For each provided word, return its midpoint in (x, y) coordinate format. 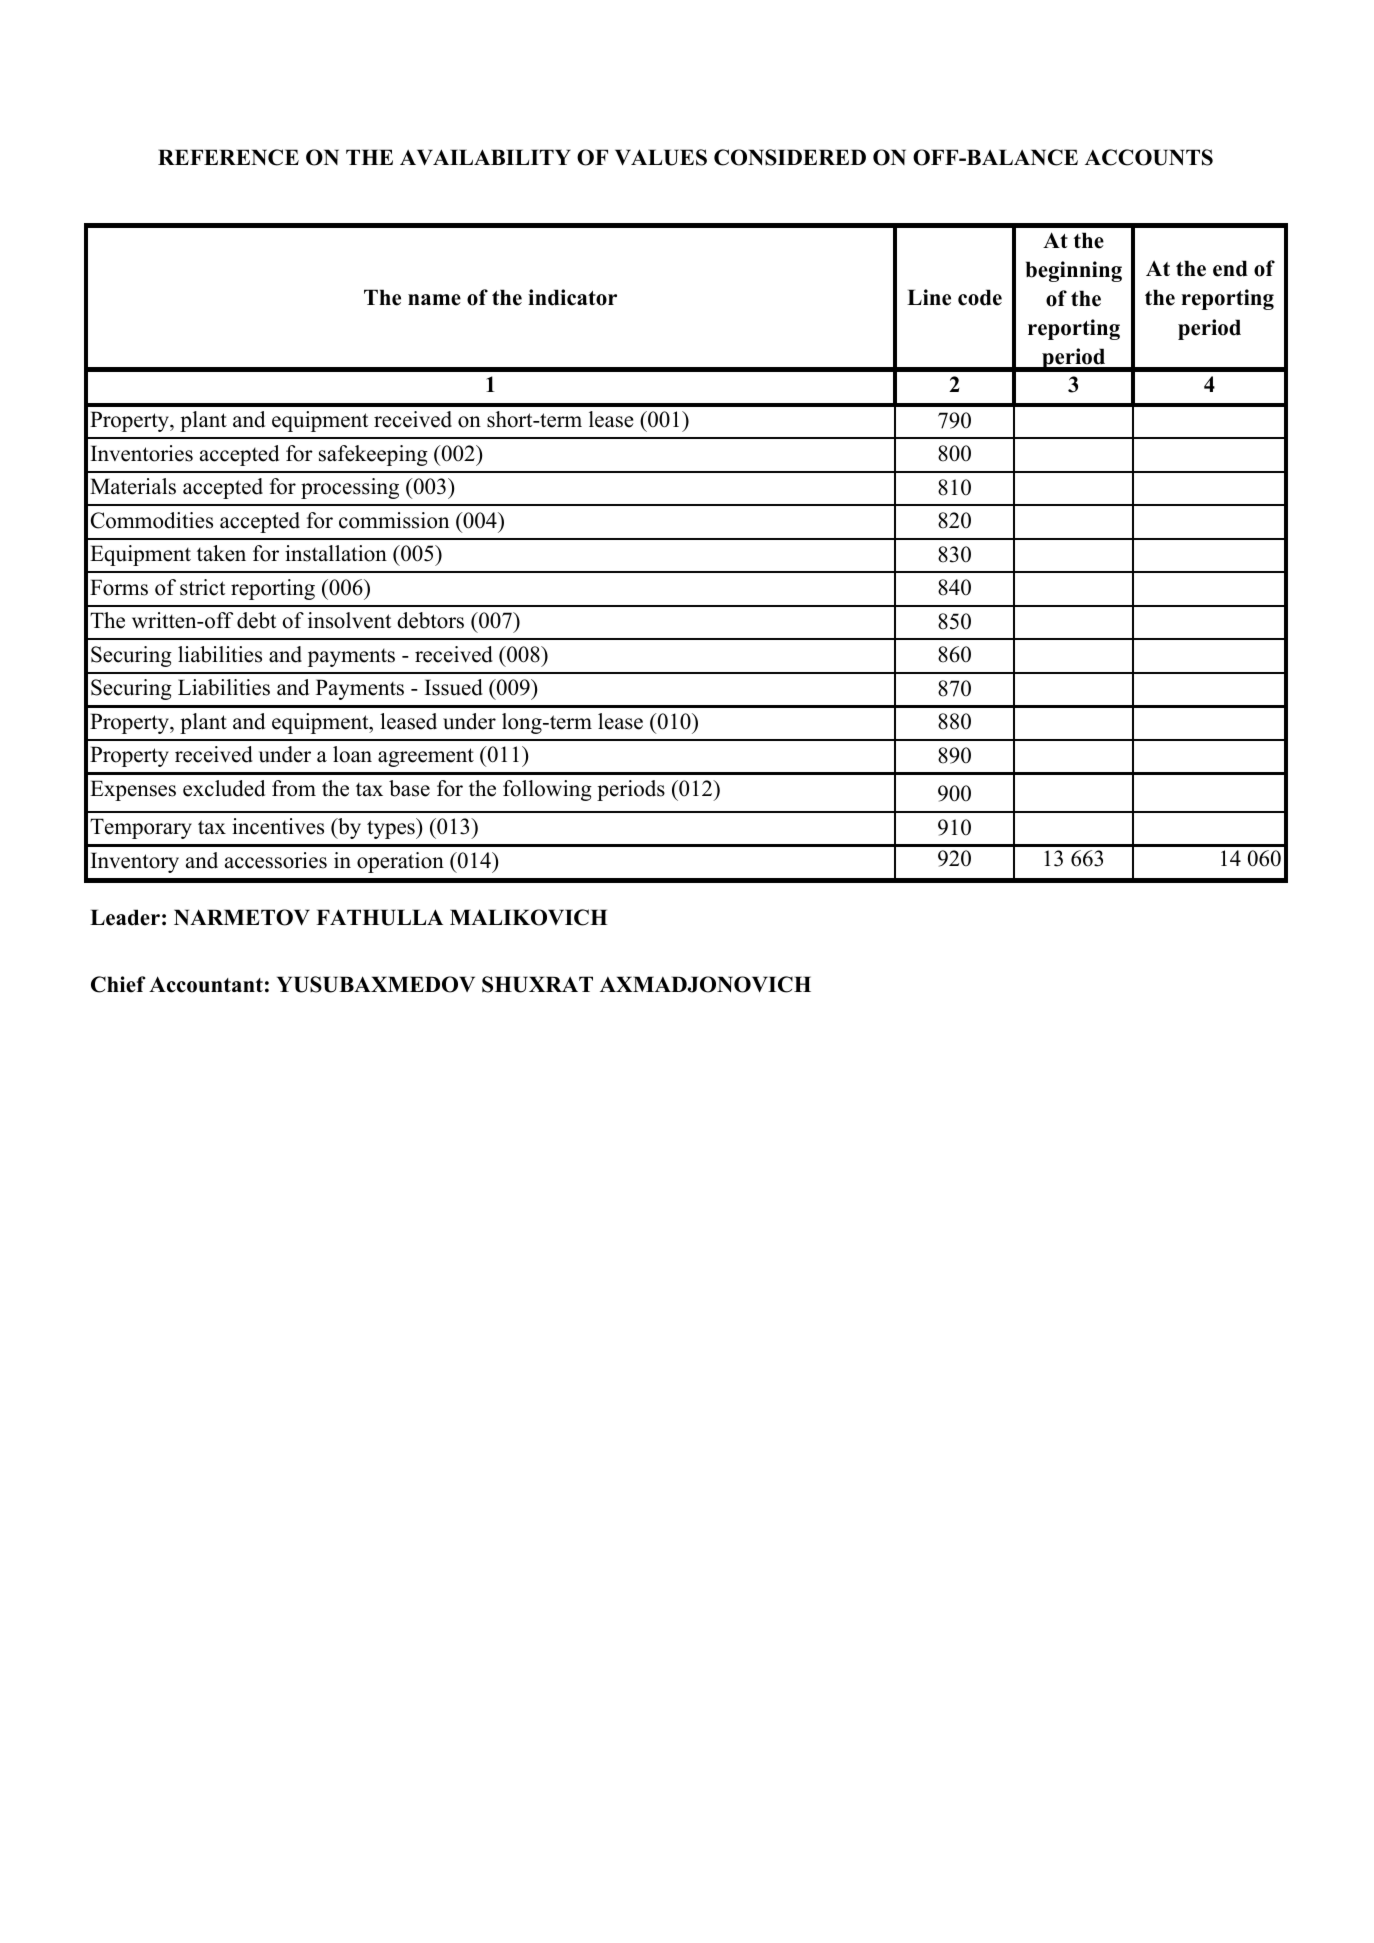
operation (400, 862)
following (547, 790)
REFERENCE (228, 157)
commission (394, 520)
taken (221, 553)
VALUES (661, 157)
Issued (454, 687)
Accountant (206, 984)
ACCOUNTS (1149, 157)
